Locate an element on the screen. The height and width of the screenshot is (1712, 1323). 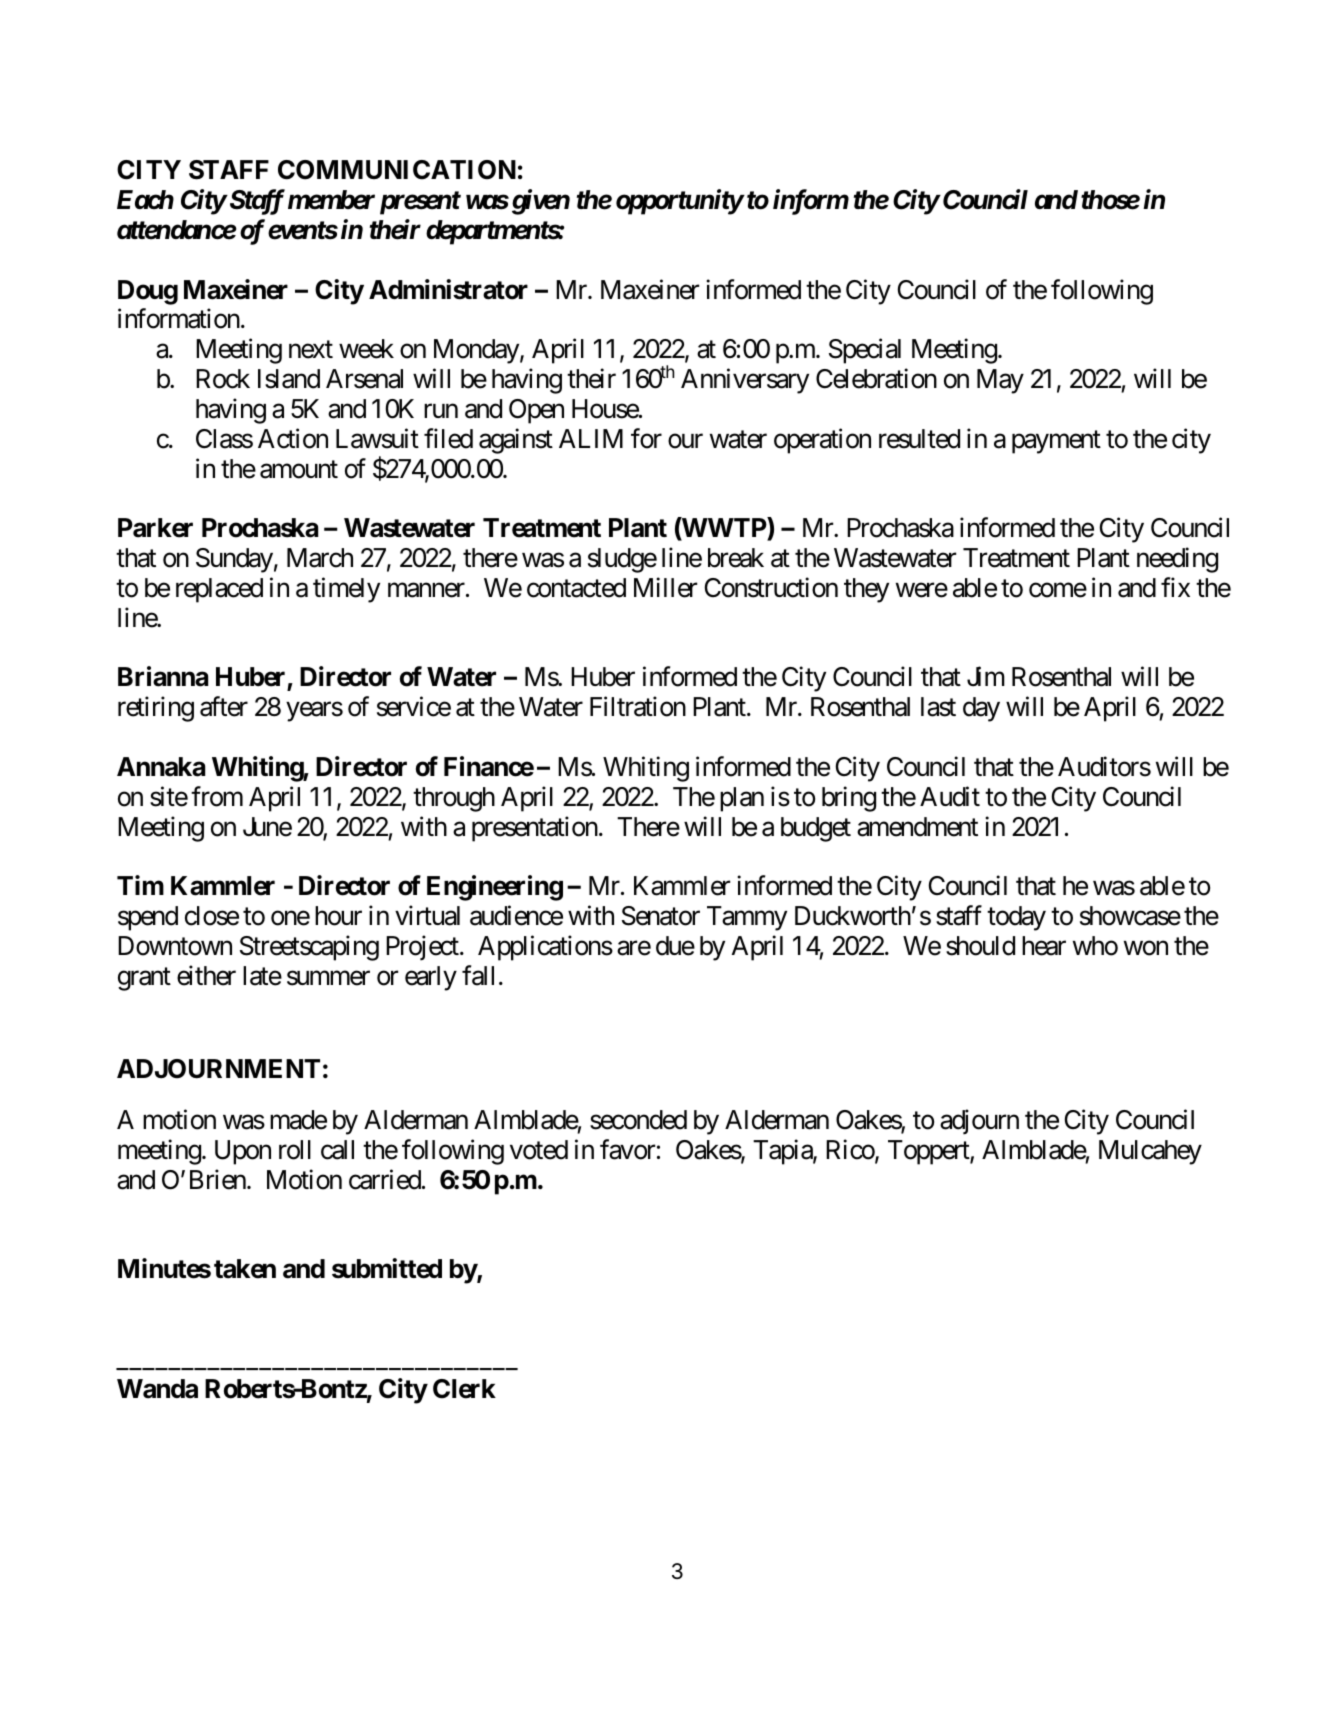
replaced is located at coordinates (219, 590).
